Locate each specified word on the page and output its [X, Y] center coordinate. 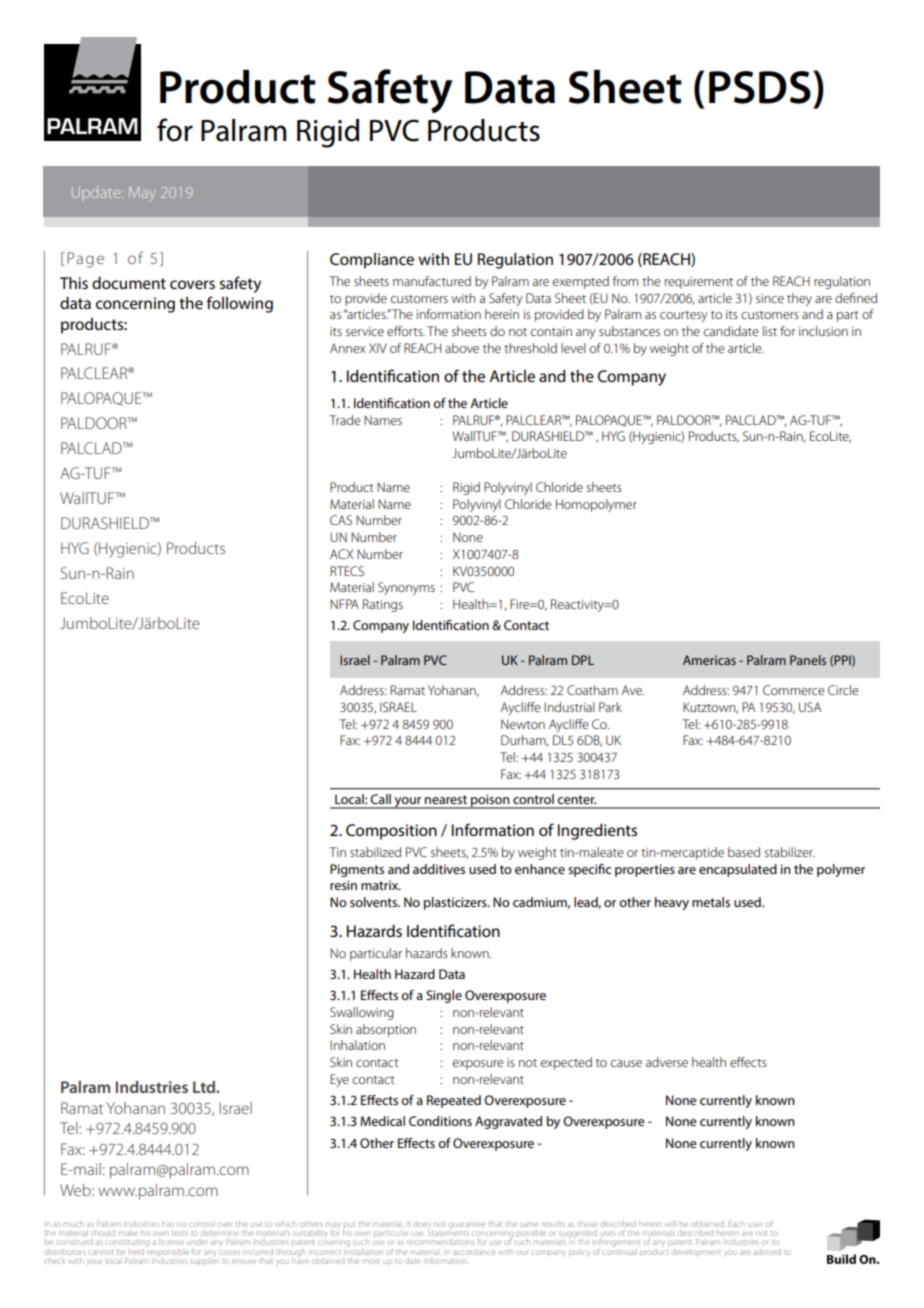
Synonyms [406, 588]
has [168, 1224]
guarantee [466, 1225]
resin [343, 885]
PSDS [760, 87]
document [129, 283]
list [770, 331]
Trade [345, 420]
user [755, 1224]
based [744, 852]
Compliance [372, 261]
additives [439, 869]
